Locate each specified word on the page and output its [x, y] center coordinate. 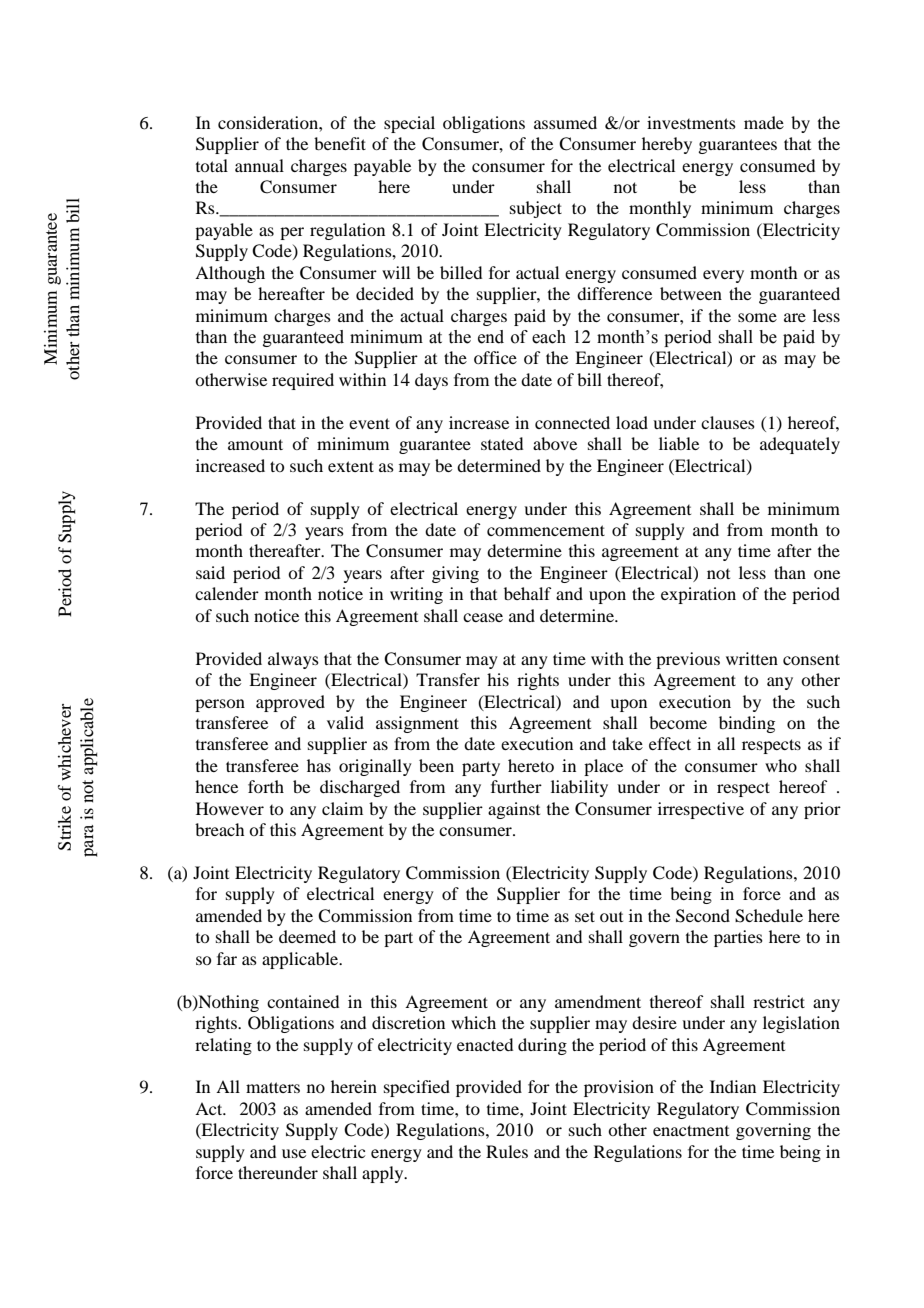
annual [259, 165]
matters [273, 1087]
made [764, 122]
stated [502, 443]
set [585, 916]
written [752, 658]
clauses [728, 422]
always [293, 660]
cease [483, 617]
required [303, 381]
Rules [507, 1151]
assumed [565, 122]
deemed [307, 936]
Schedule [769, 916]
